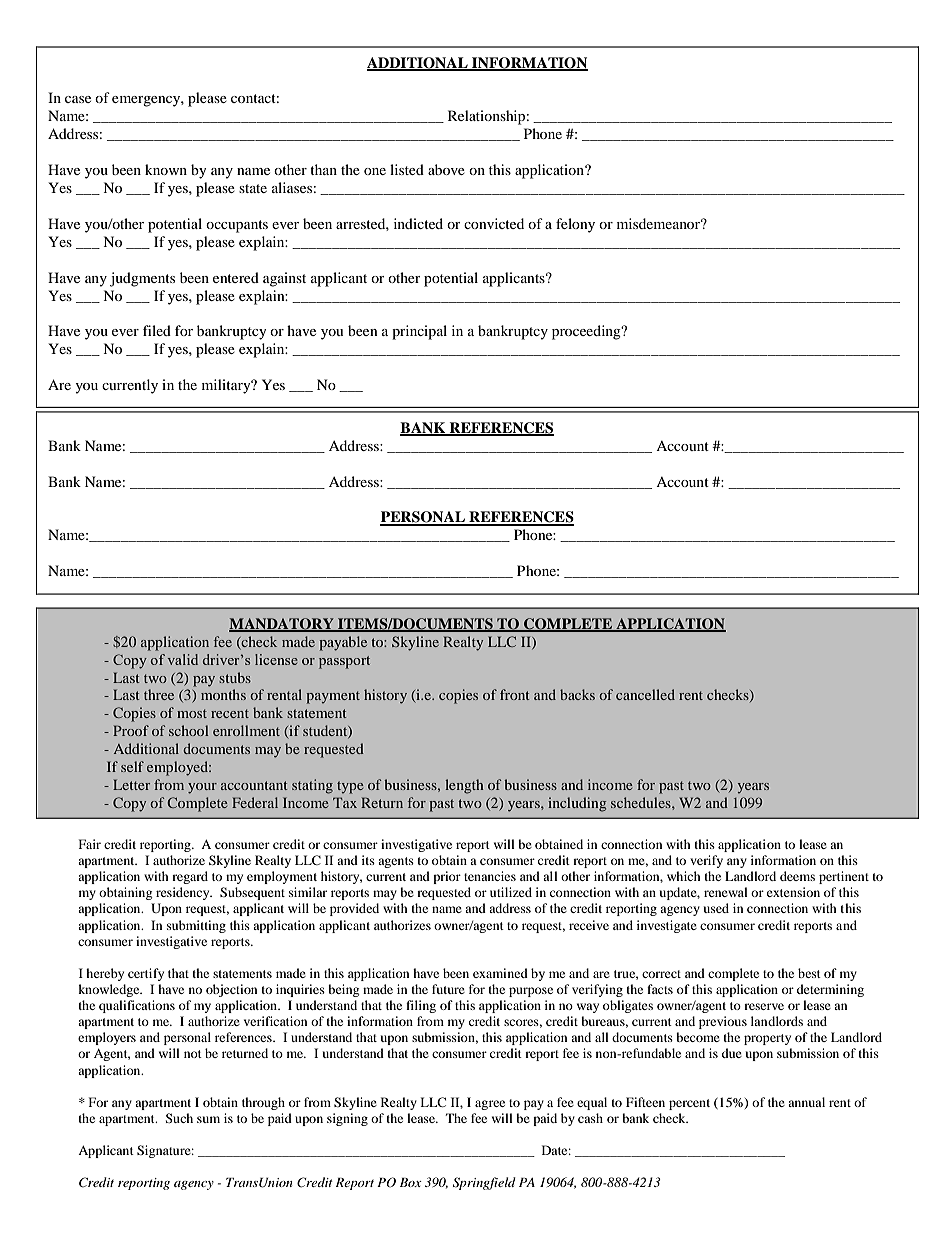 The width and height of the screenshot is (952, 1233). What do you see at coordinates (645, 694) in the screenshot?
I see `cancelled` at bounding box center [645, 694].
